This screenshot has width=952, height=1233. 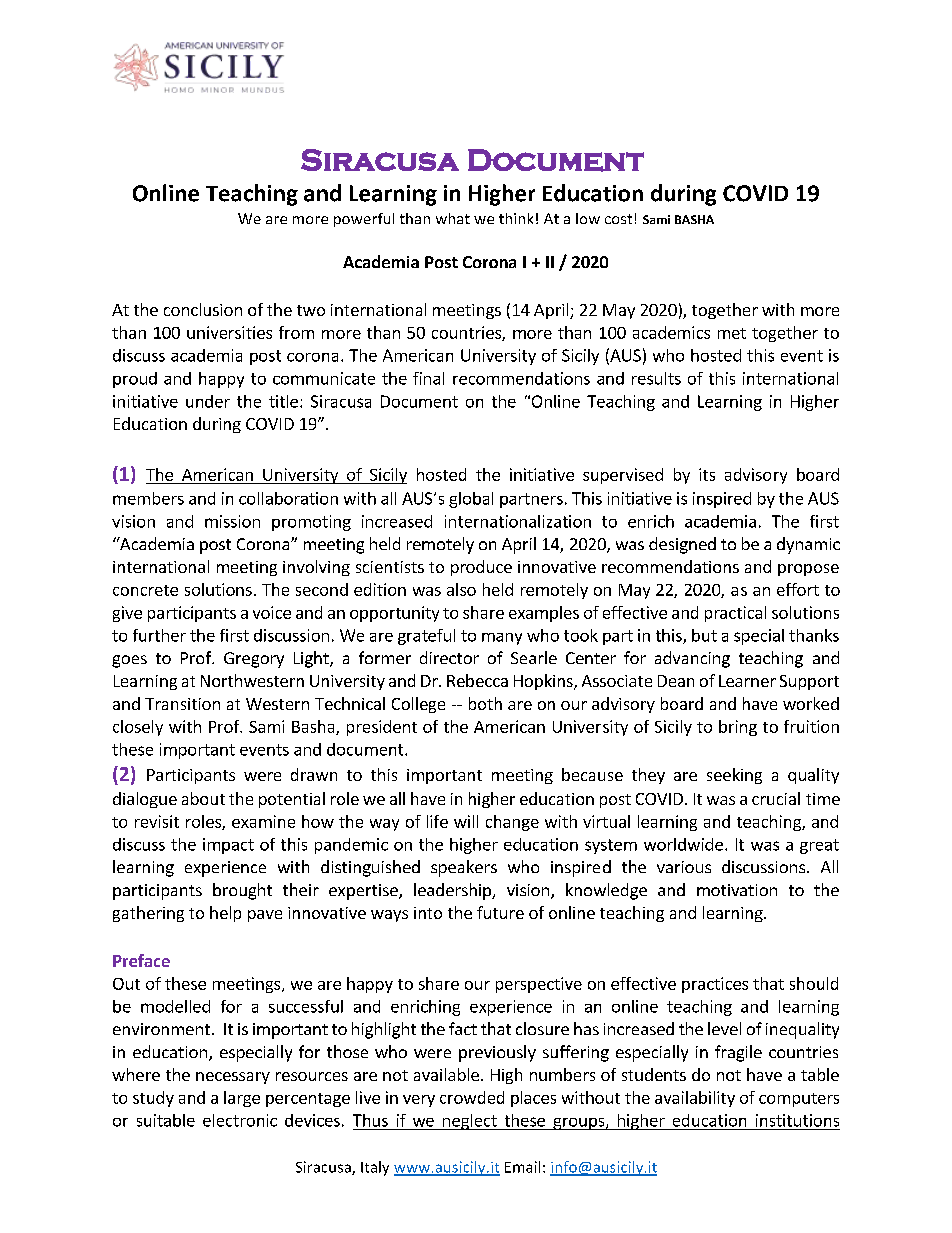 I want to click on what, so click(x=453, y=218).
